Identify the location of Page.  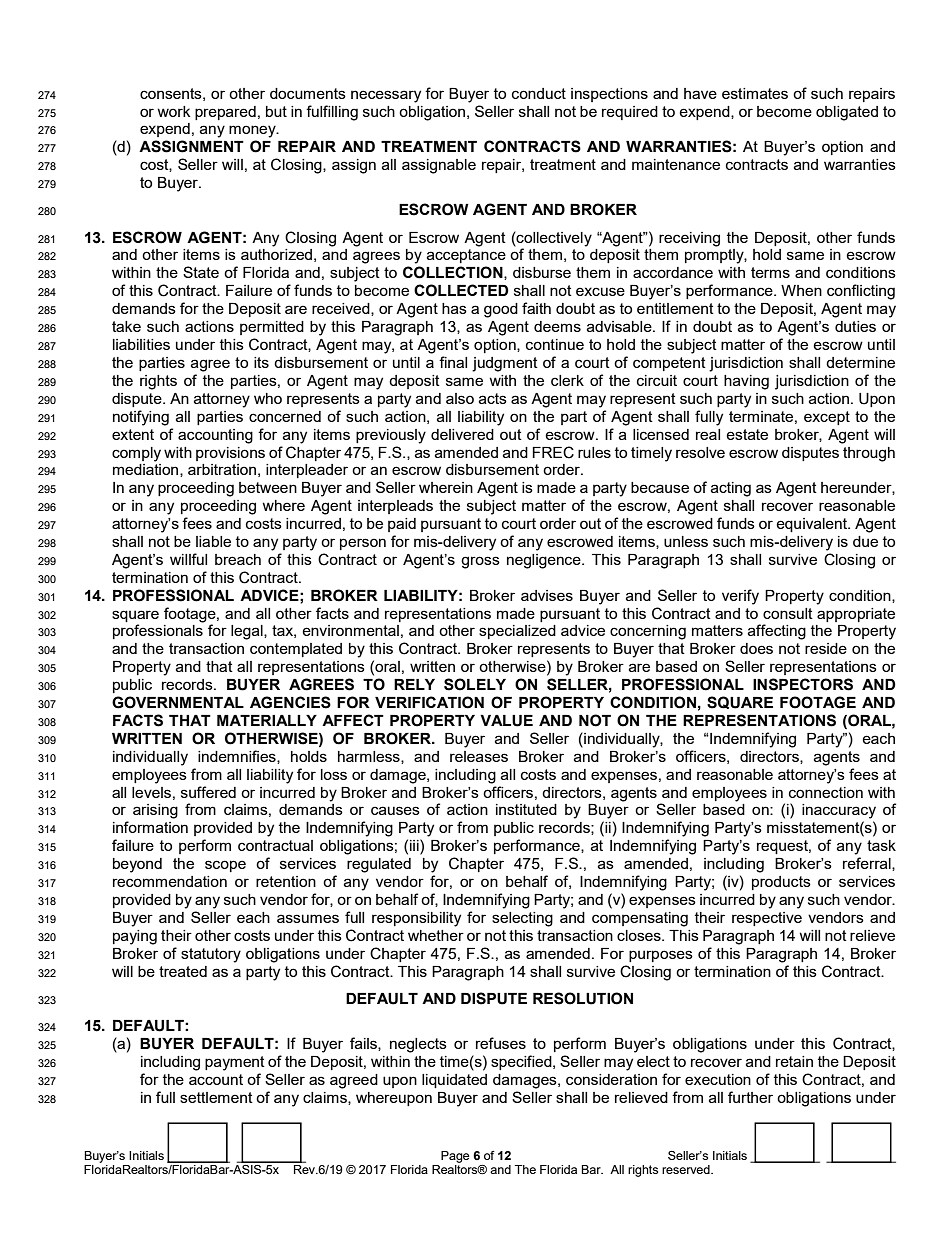
(455, 1157).
